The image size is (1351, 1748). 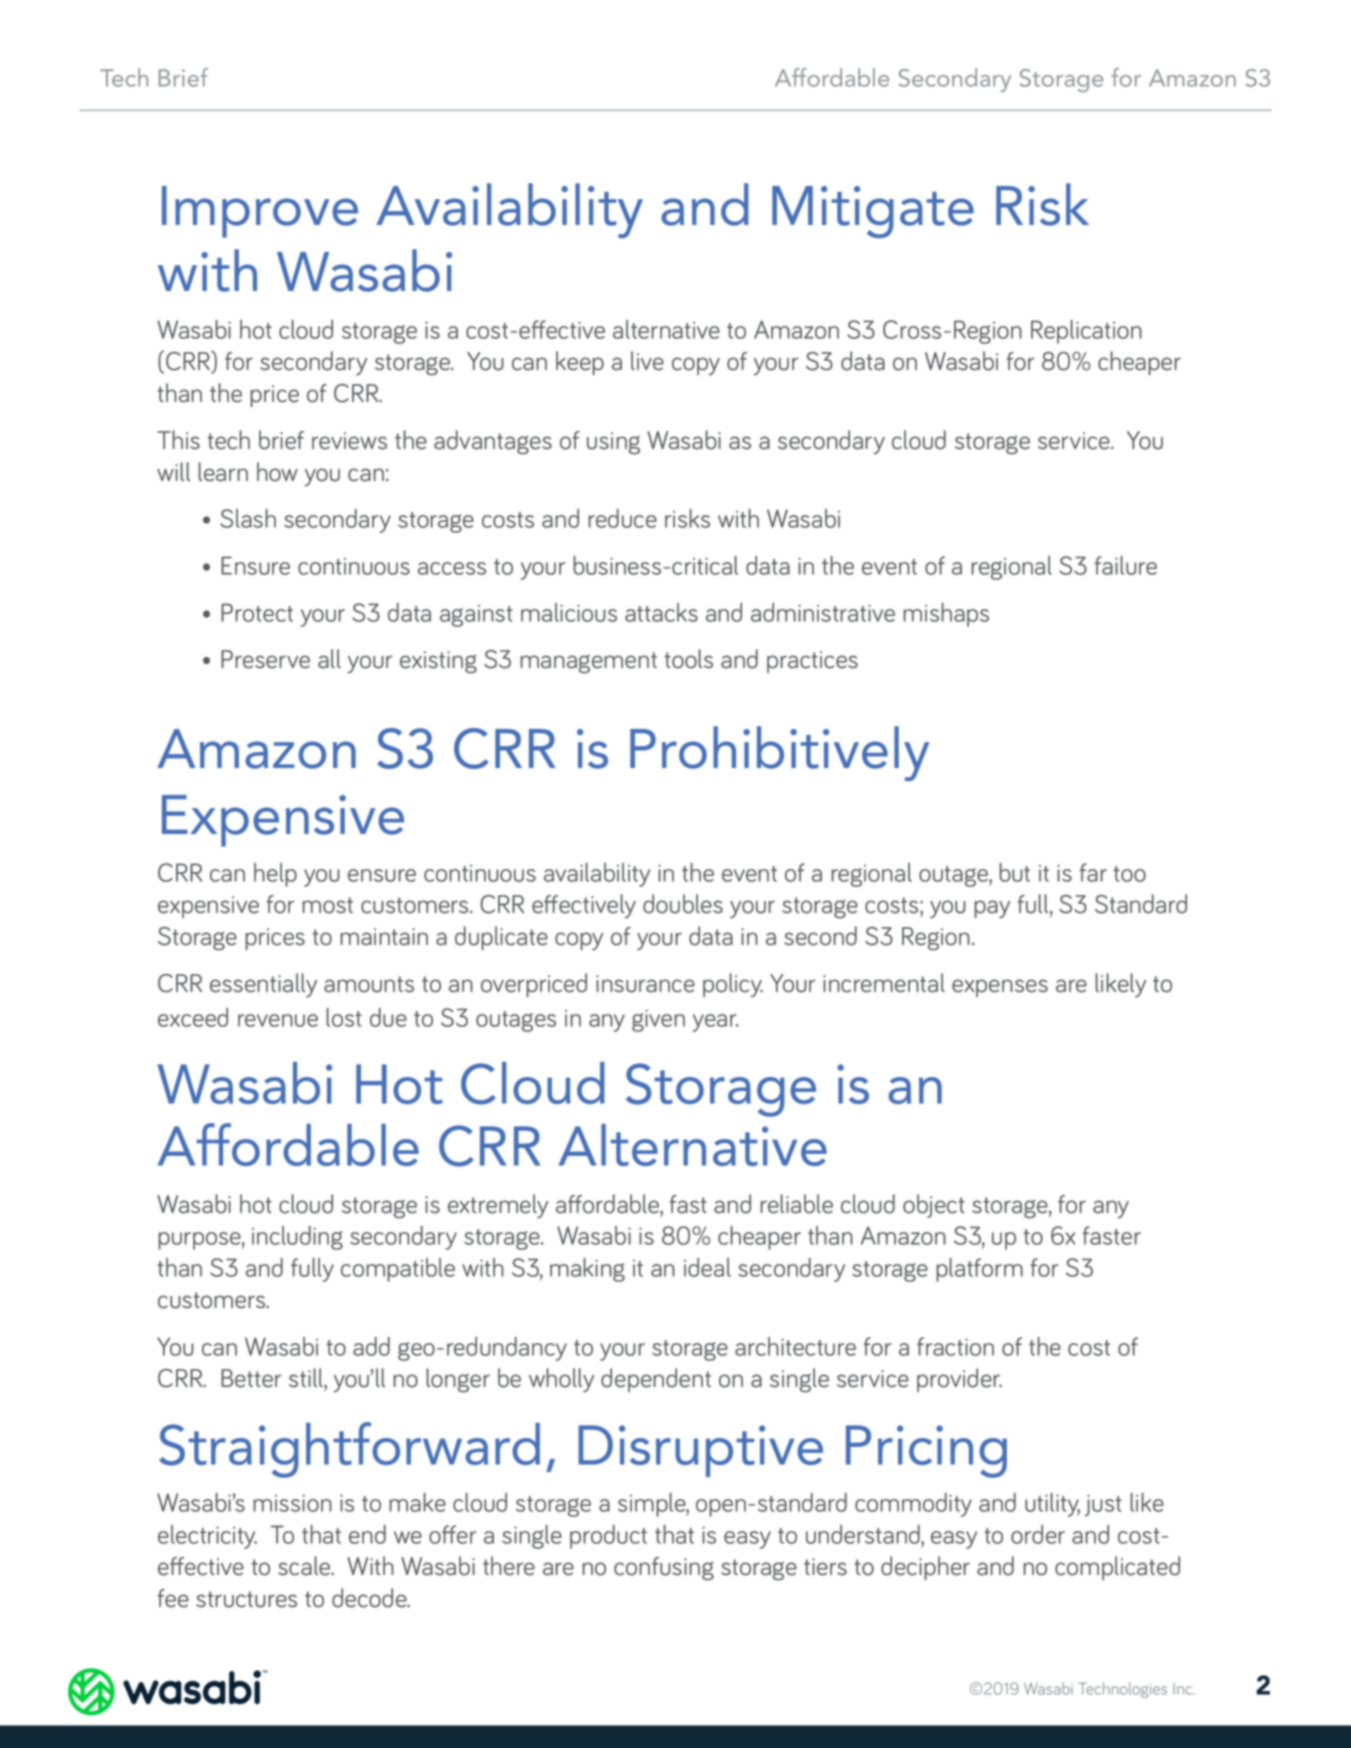 I want to click on pay, so click(x=992, y=909).
